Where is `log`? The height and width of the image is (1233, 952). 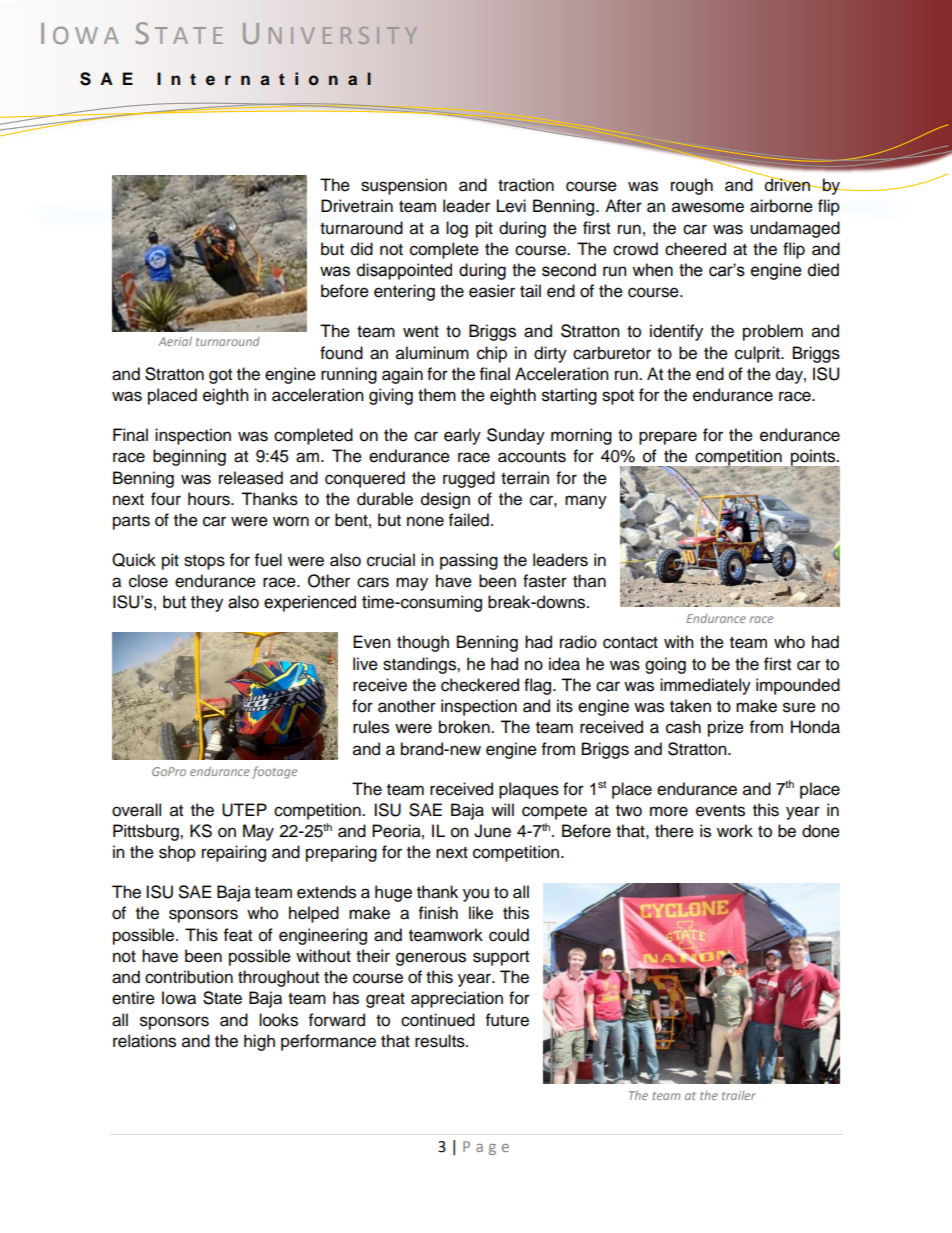 log is located at coordinates (457, 229).
